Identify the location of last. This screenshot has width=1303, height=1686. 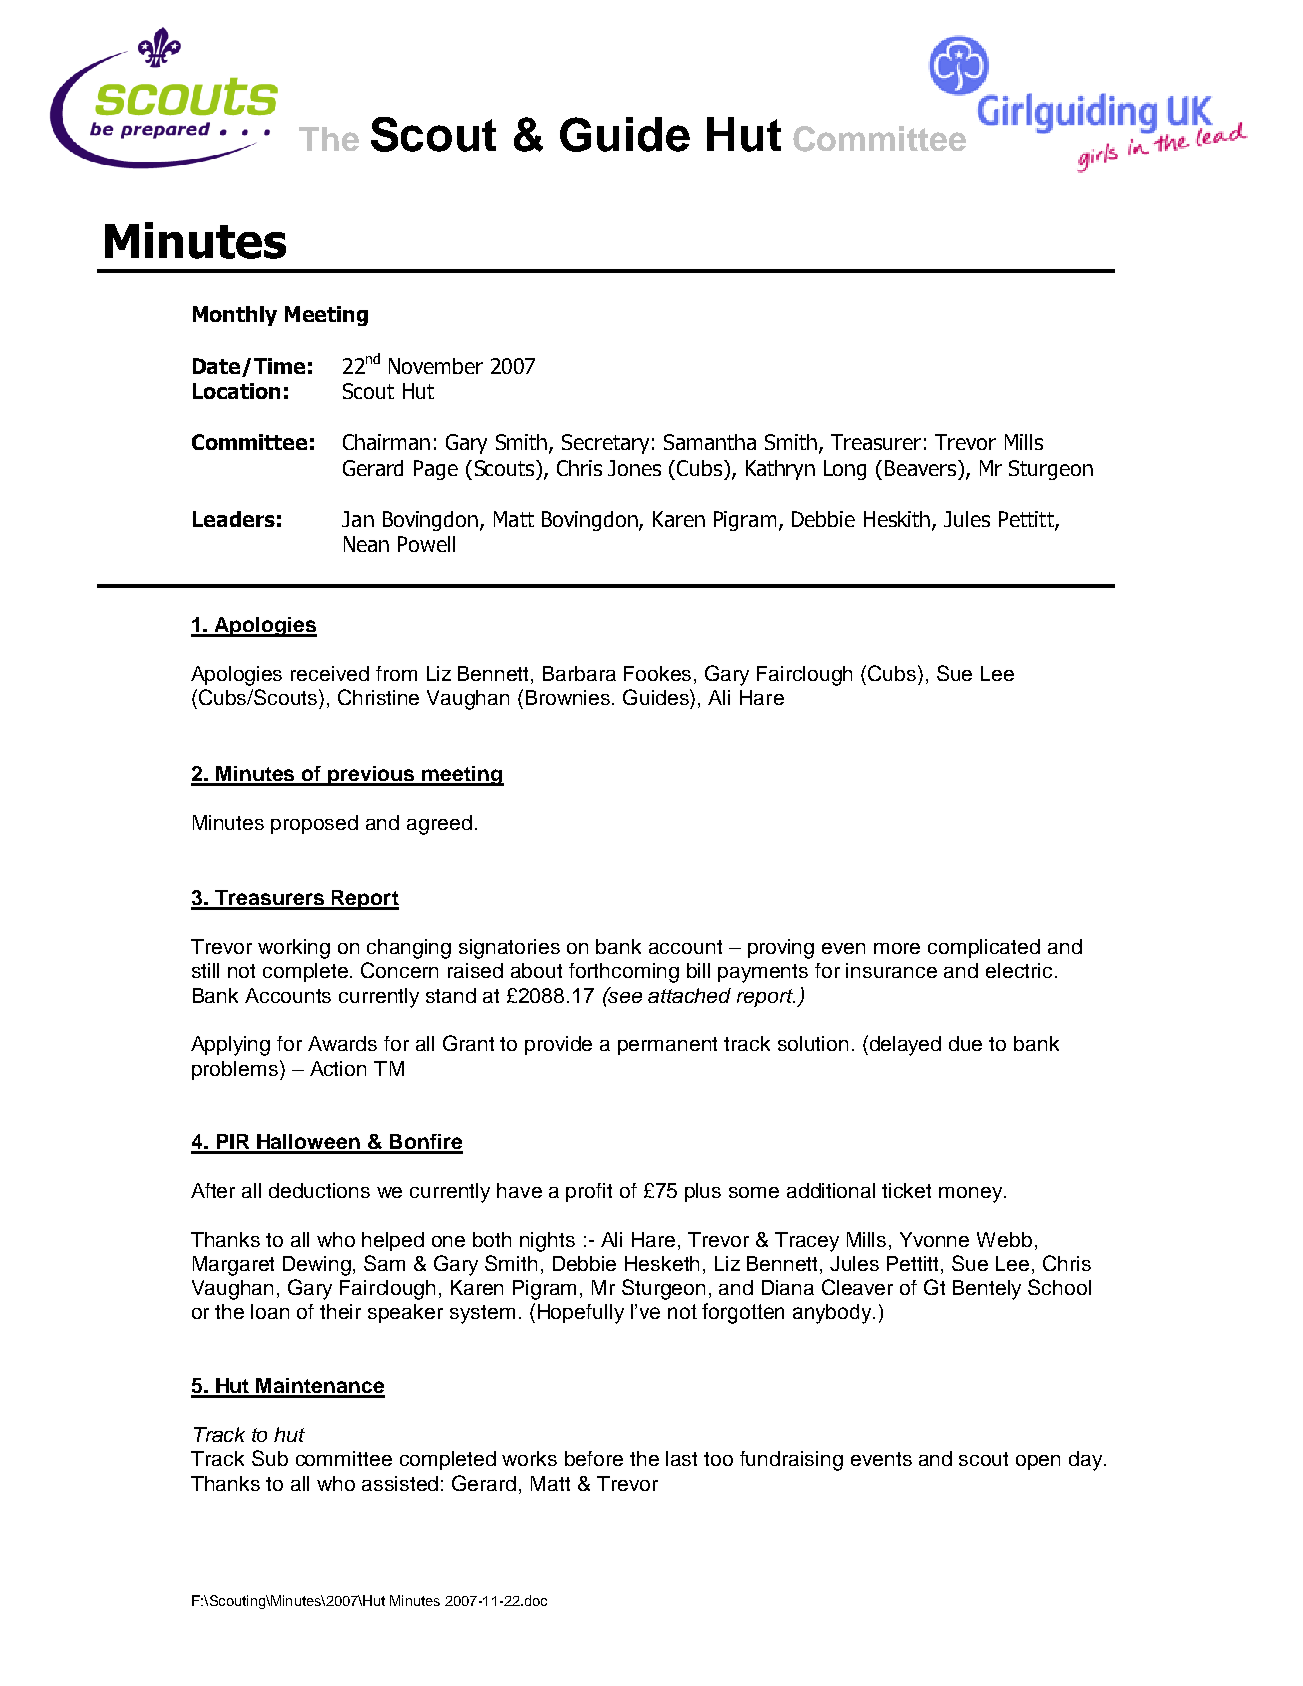
(681, 1458).
